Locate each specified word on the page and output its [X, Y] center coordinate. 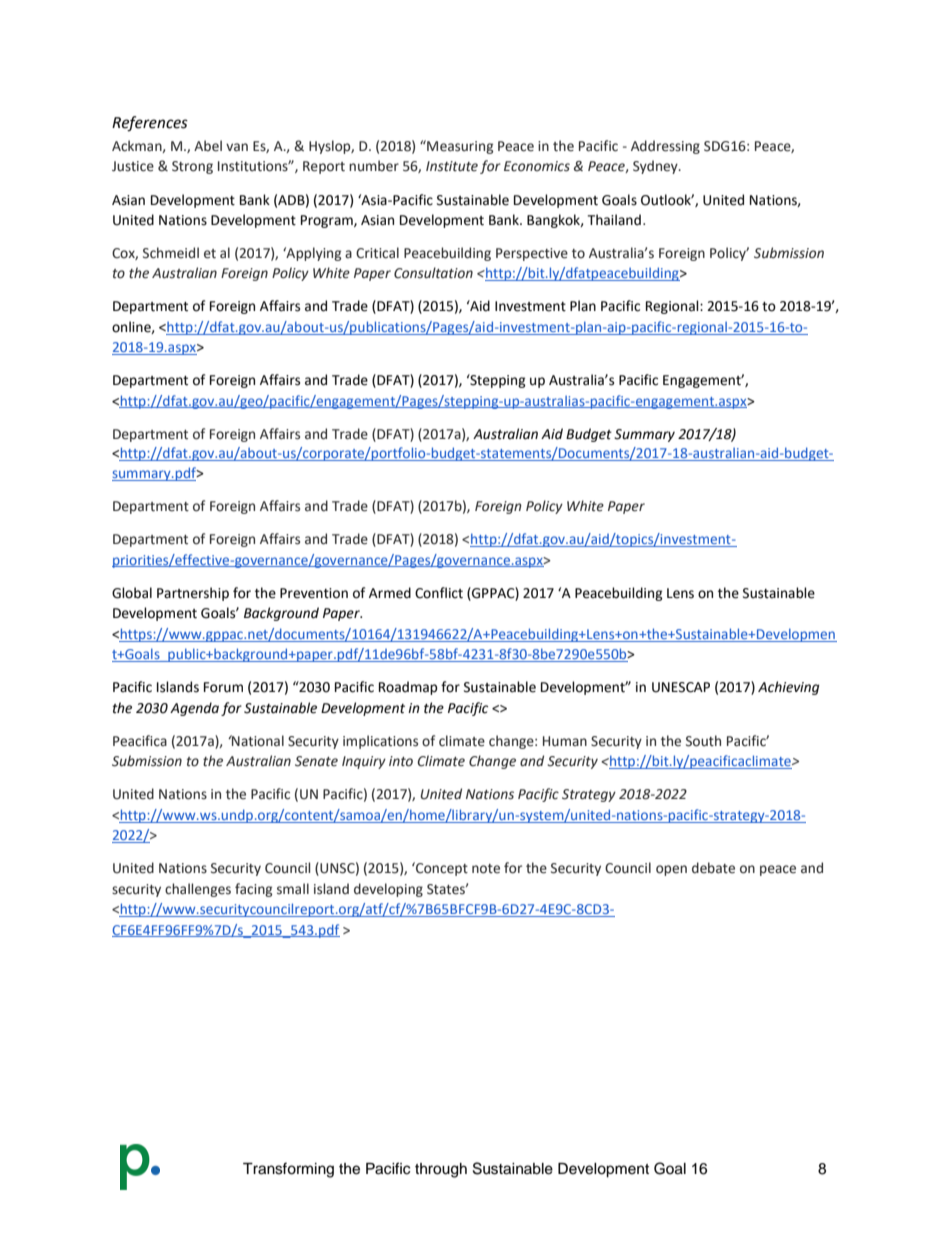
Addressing [665, 147]
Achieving [788, 688]
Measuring [459, 147]
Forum [223, 687]
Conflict [439, 593]
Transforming [288, 1170]
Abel [208, 146]
